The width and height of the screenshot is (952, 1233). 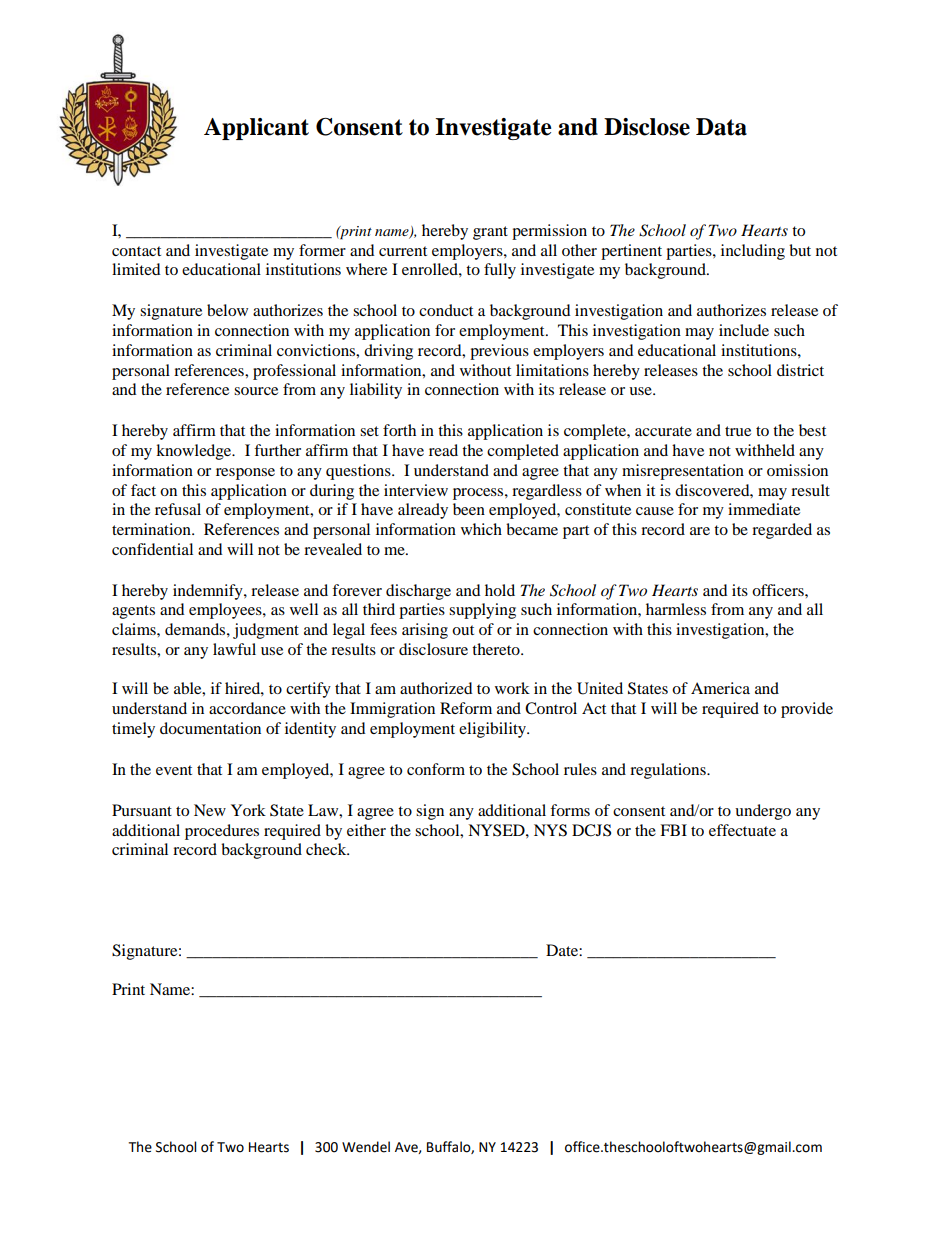 What do you see at coordinates (469, 509) in the screenshot?
I see `been` at bounding box center [469, 509].
